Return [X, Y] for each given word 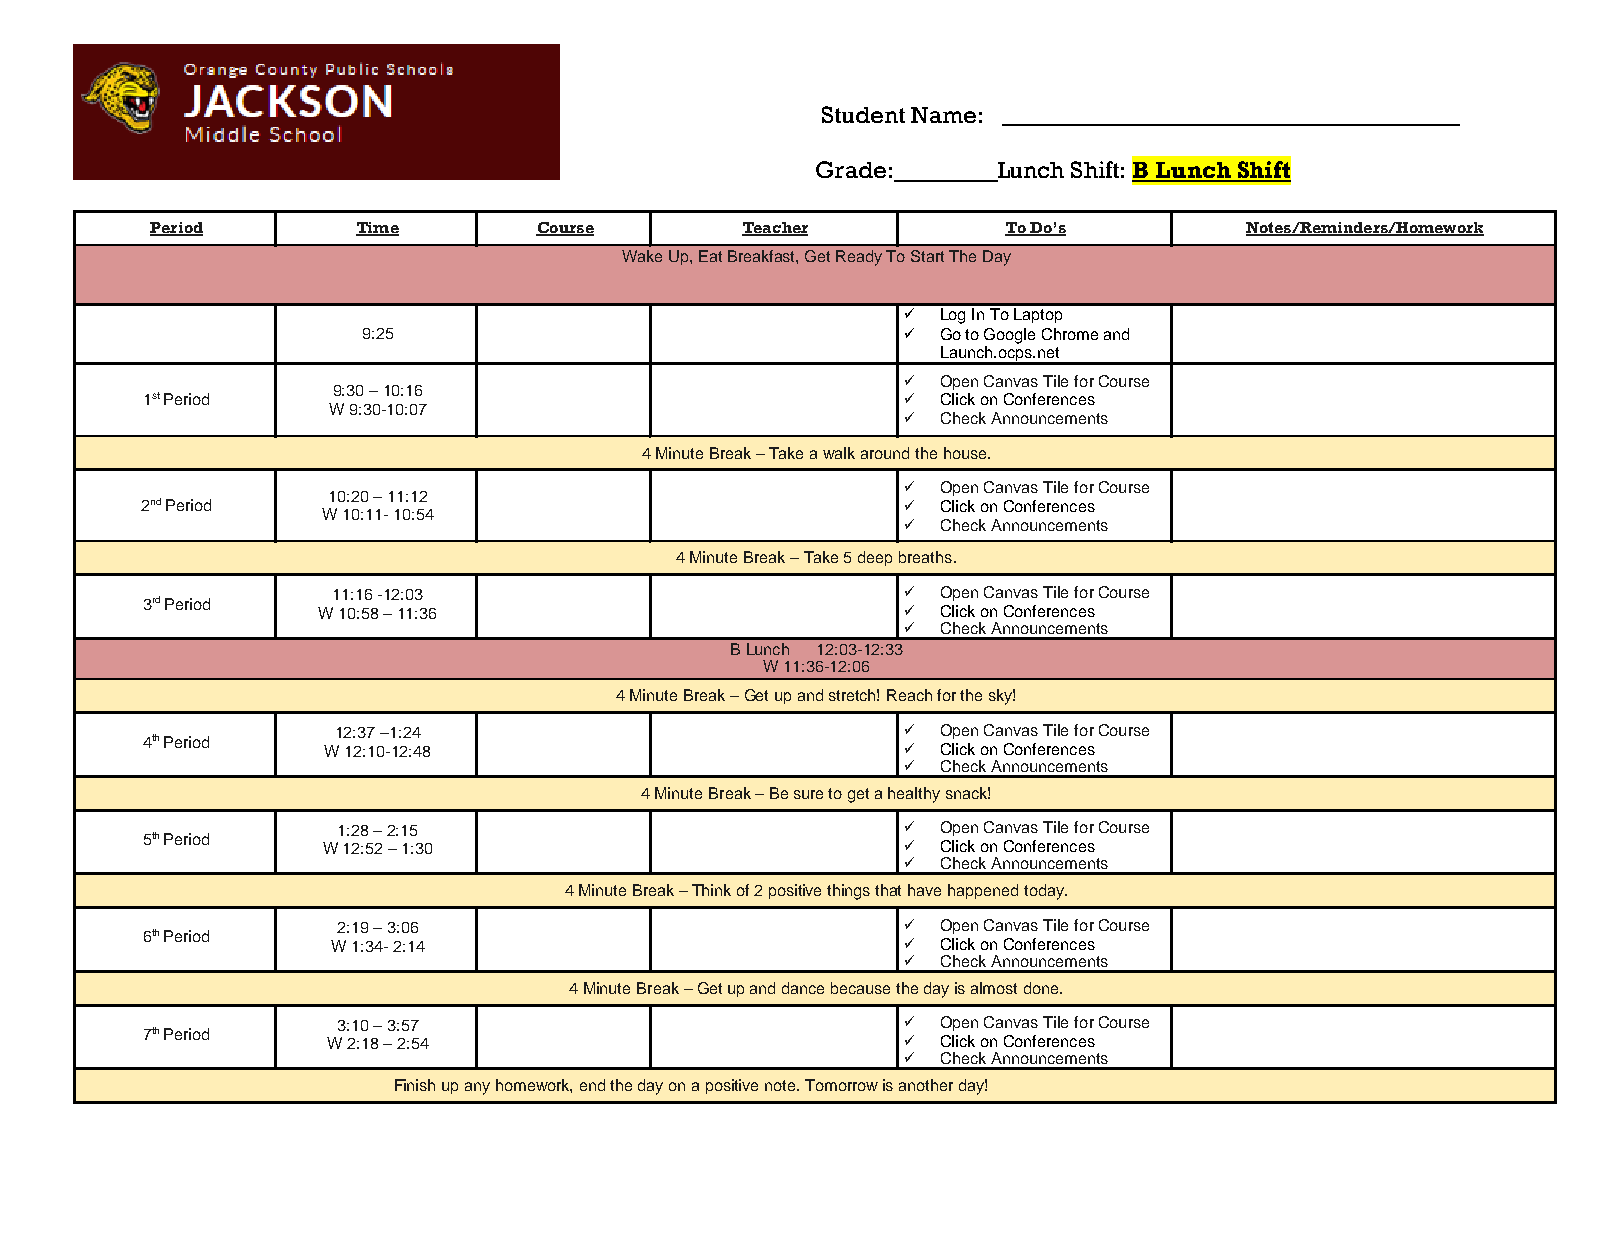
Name [943, 115]
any [477, 1088]
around [885, 453]
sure [808, 794]
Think [711, 890]
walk [839, 453]
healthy [914, 795]
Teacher [775, 229]
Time [377, 229]
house [966, 453]
